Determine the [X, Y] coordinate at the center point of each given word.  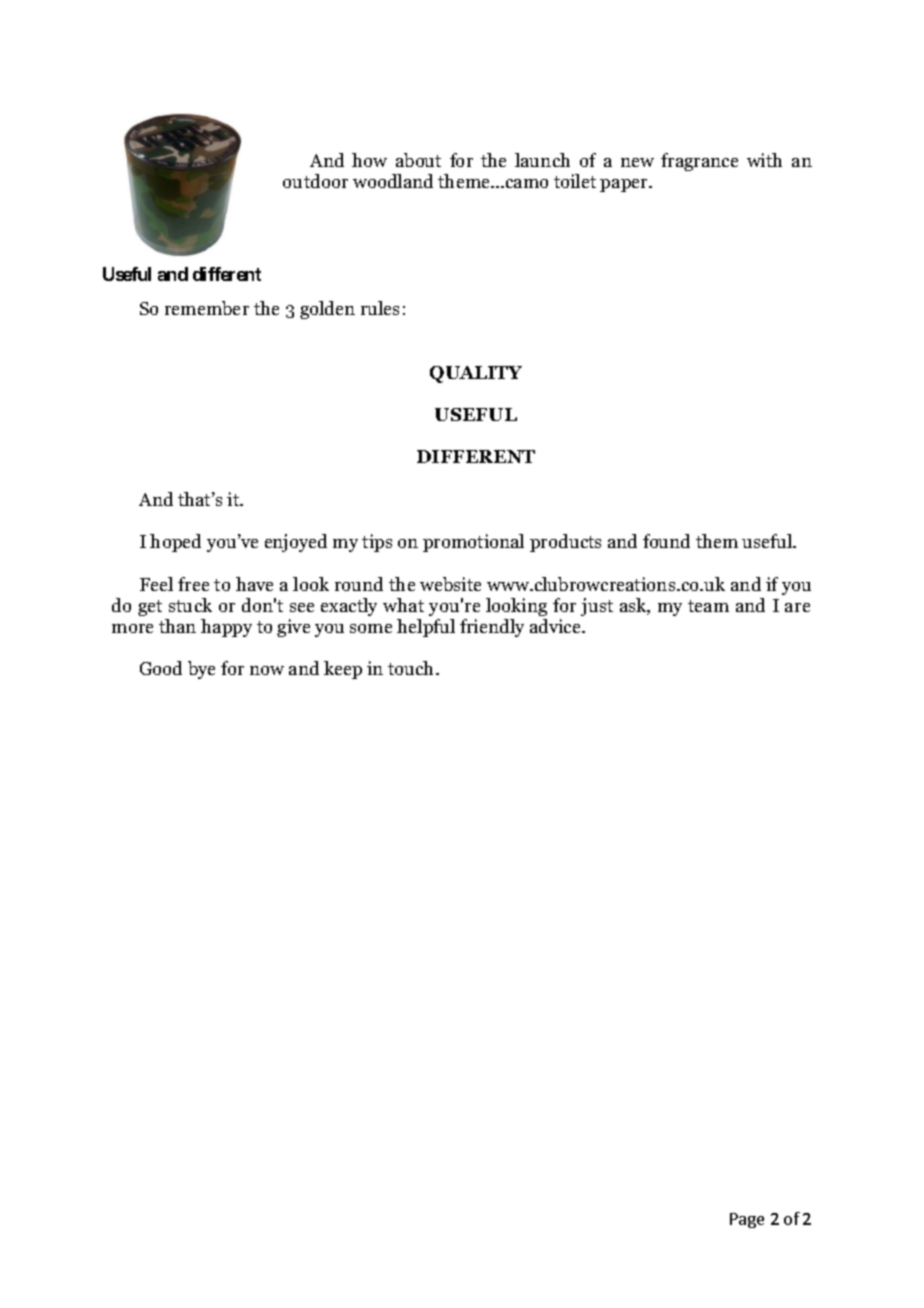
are [797, 607]
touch [412, 668]
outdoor [315, 181]
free [193, 584]
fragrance [699, 162]
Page [747, 1220]
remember [207, 308]
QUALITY [476, 374]
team [708, 606]
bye [201, 670]
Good [161, 668]
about [418, 160]
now [267, 670]
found [666, 541]
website [450, 584]
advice [556, 626]
